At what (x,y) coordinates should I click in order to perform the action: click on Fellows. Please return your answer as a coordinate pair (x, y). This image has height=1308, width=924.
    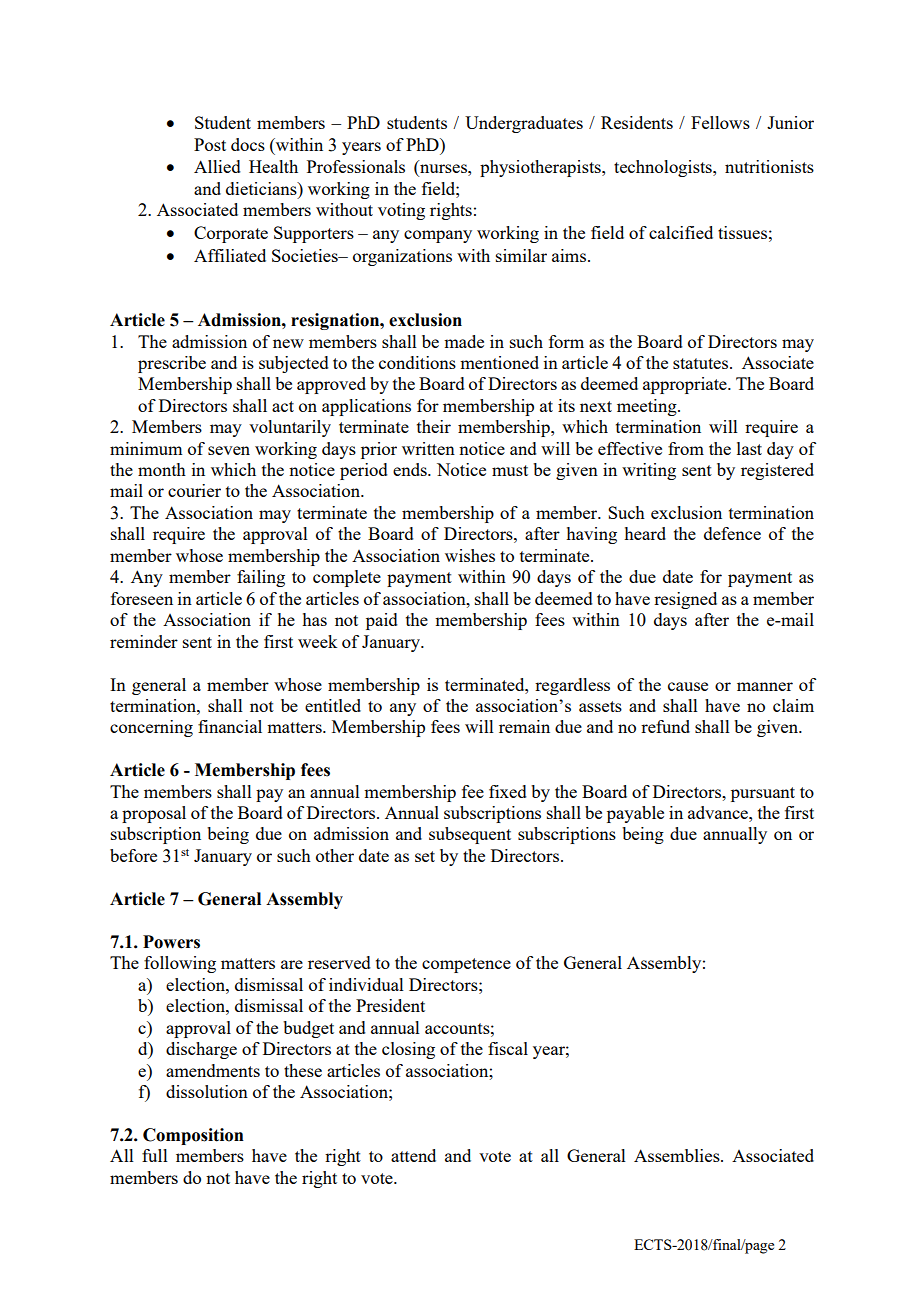
    Looking at the image, I should click on (720, 122).
